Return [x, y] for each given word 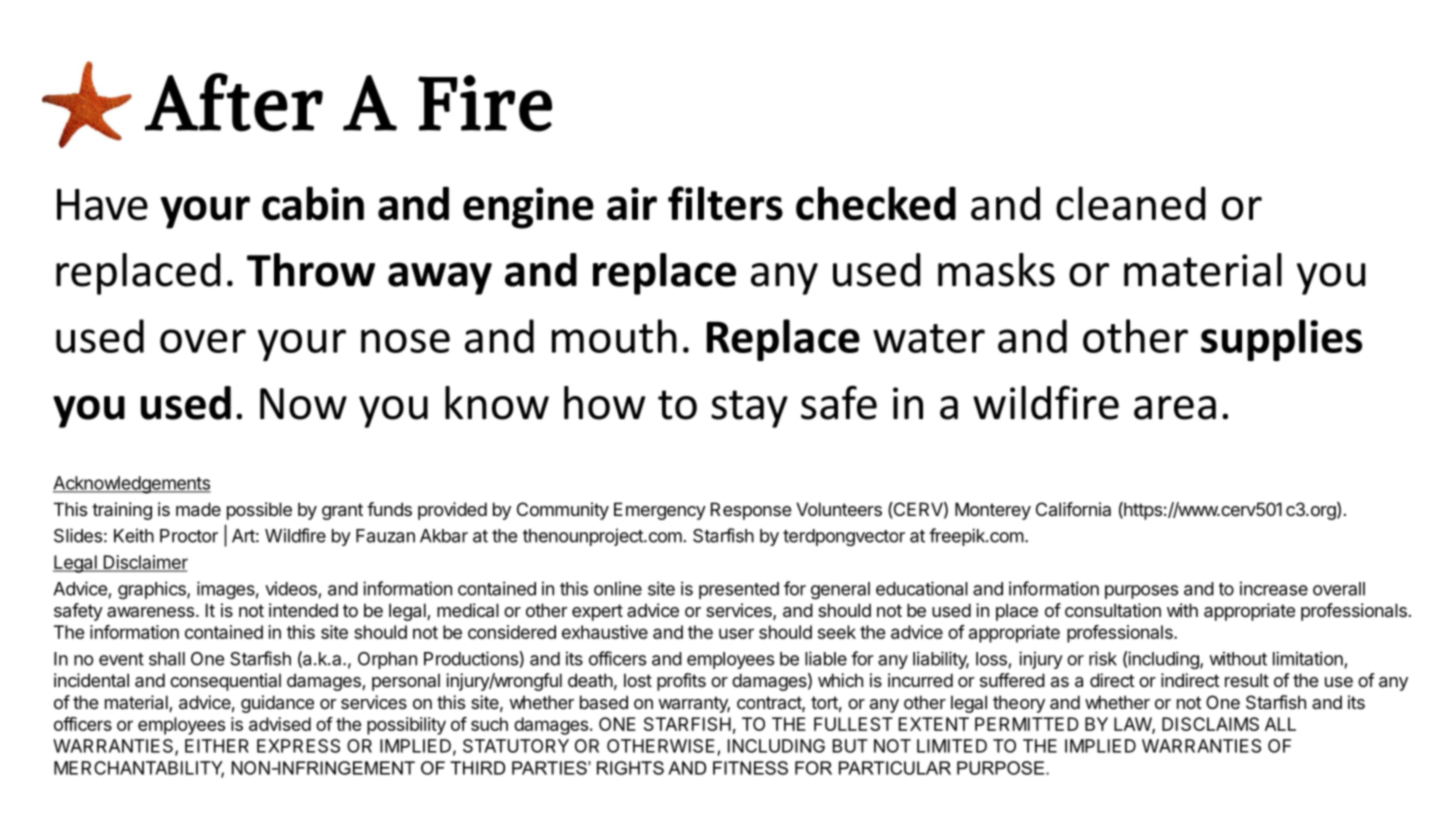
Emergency [660, 511]
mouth [614, 336]
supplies [1281, 340]
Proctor [189, 536]
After [234, 102]
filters [725, 203]
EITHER [217, 746]
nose [405, 341]
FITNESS [750, 768]
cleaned [1130, 203]
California [1073, 509]
